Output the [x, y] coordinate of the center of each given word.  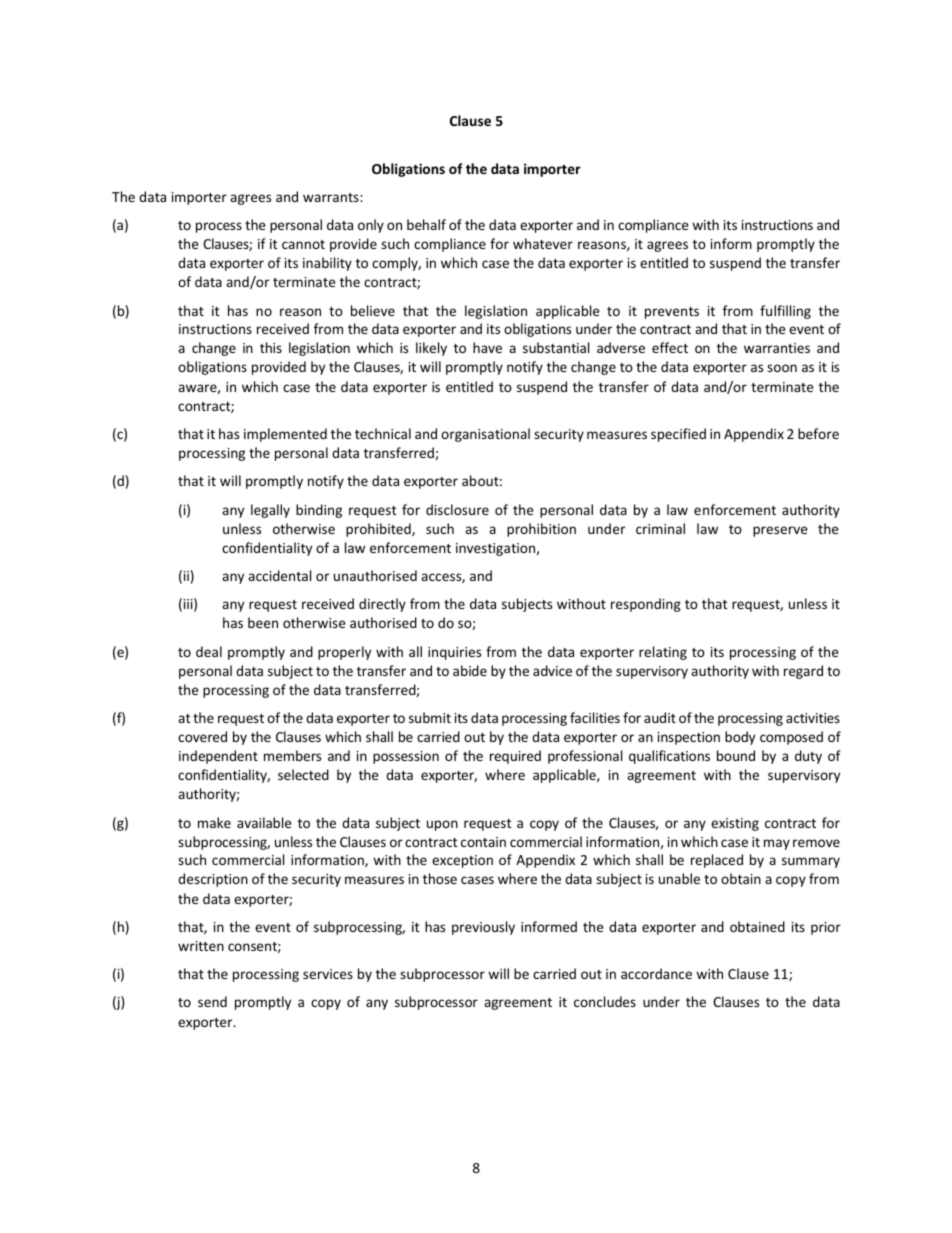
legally [270, 511]
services [328, 974]
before [818, 433]
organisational [485, 435]
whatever [543, 243]
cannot [303, 244]
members [292, 755]
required [515, 757]
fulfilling [785, 312]
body [740, 738]
